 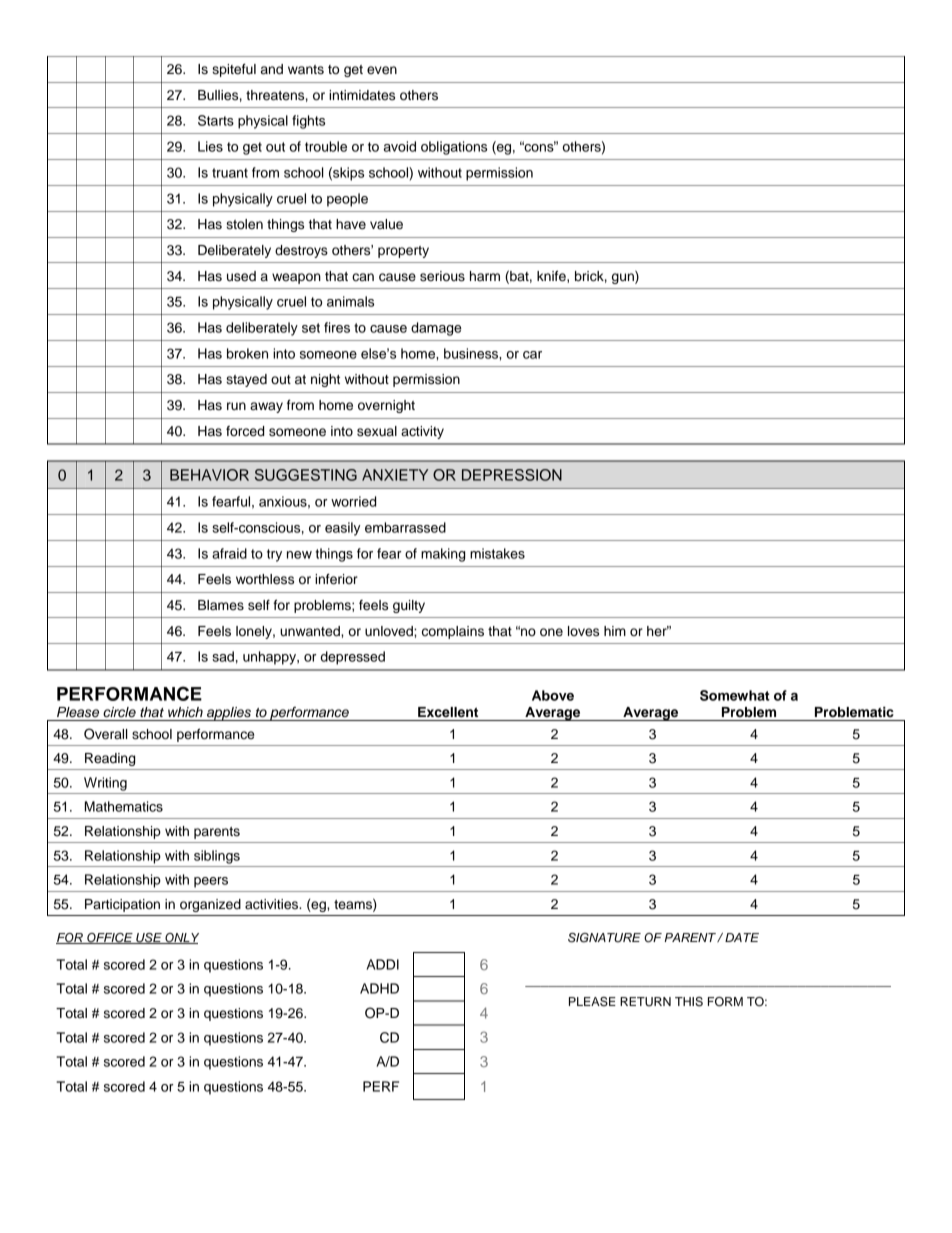 I want to click on Excellent, so click(x=448, y=712).
